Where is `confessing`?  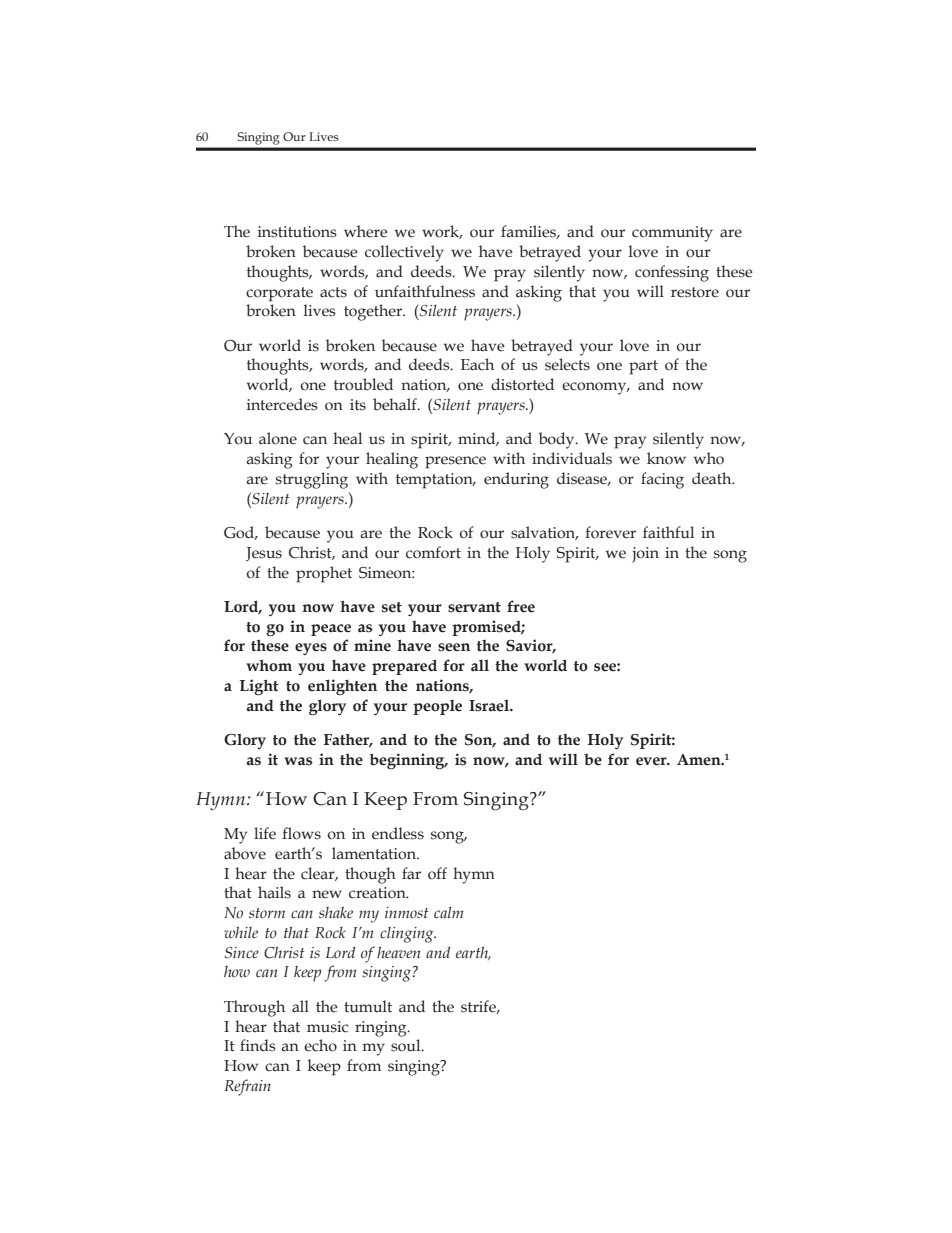 confessing is located at coordinates (672, 273).
